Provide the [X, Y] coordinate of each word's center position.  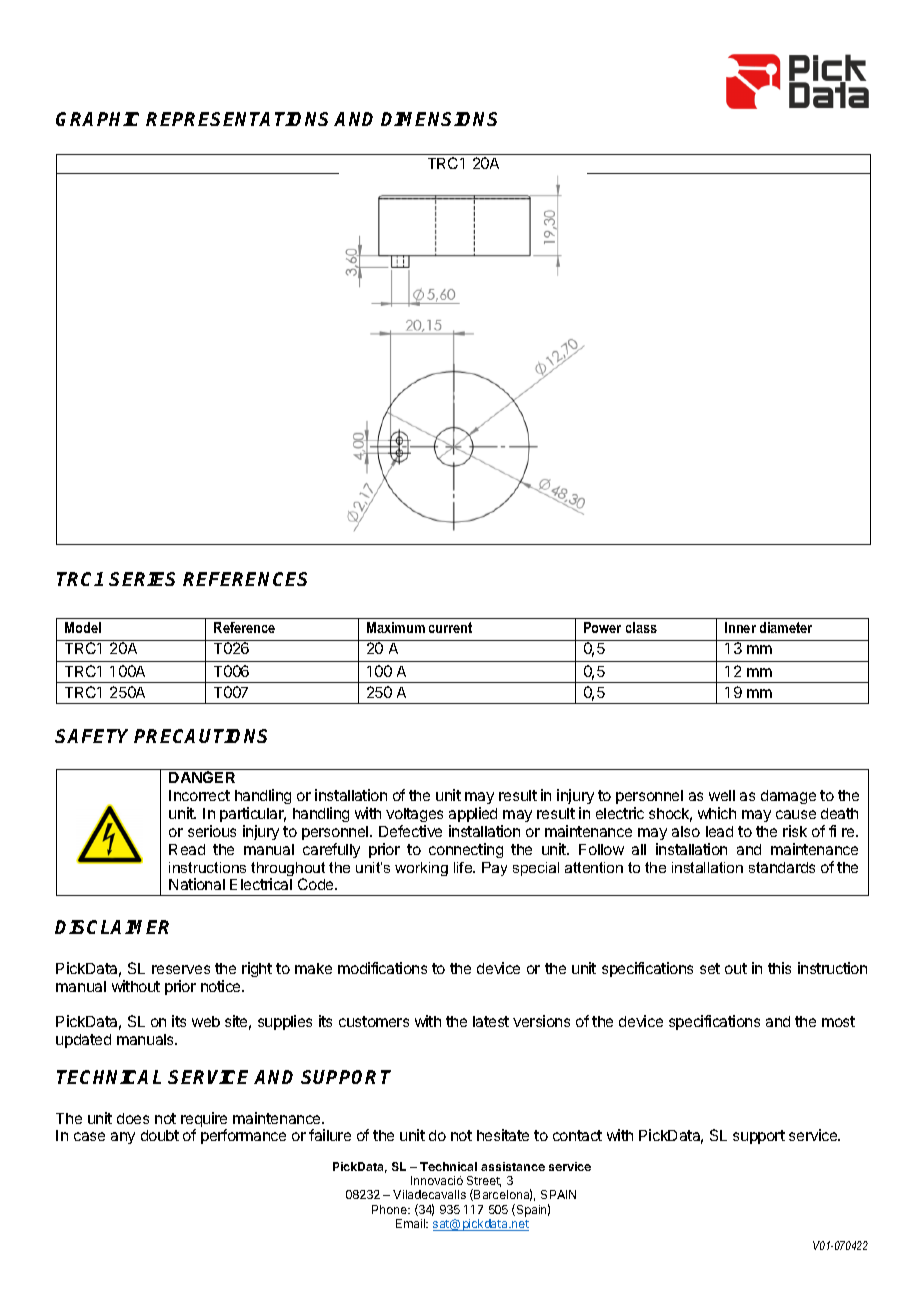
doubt [160, 1135]
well [722, 795]
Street [484, 1181]
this [779, 968]
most [838, 1021]
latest [491, 1021]
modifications [382, 968]
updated [83, 1041]
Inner [740, 627]
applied [473, 814]
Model [83, 627]
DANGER [202, 777]
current [450, 627]
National [197, 884]
